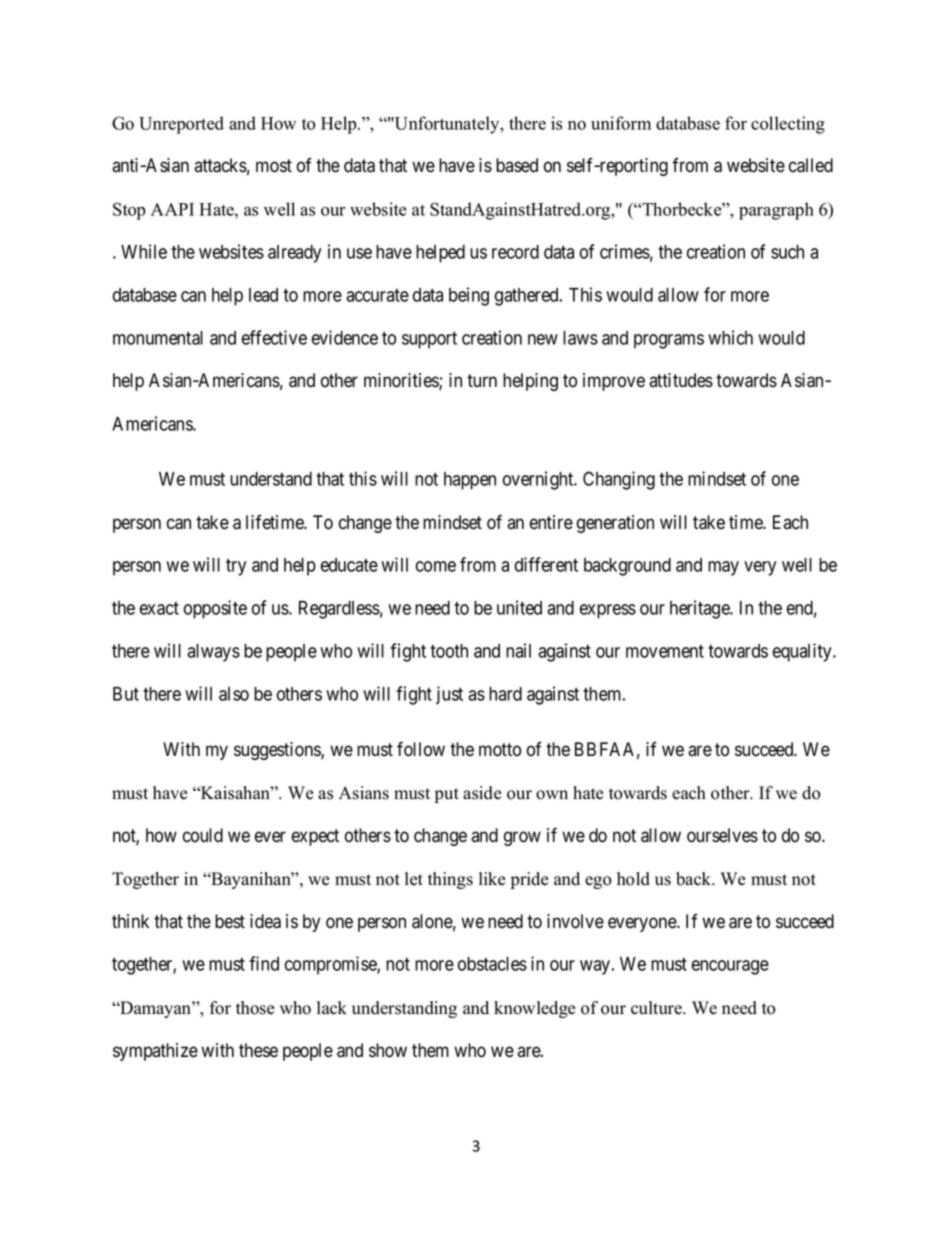 The height and width of the image is (1233, 952). What do you see at coordinates (215, 609) in the image?
I see `opposite` at bounding box center [215, 609].
